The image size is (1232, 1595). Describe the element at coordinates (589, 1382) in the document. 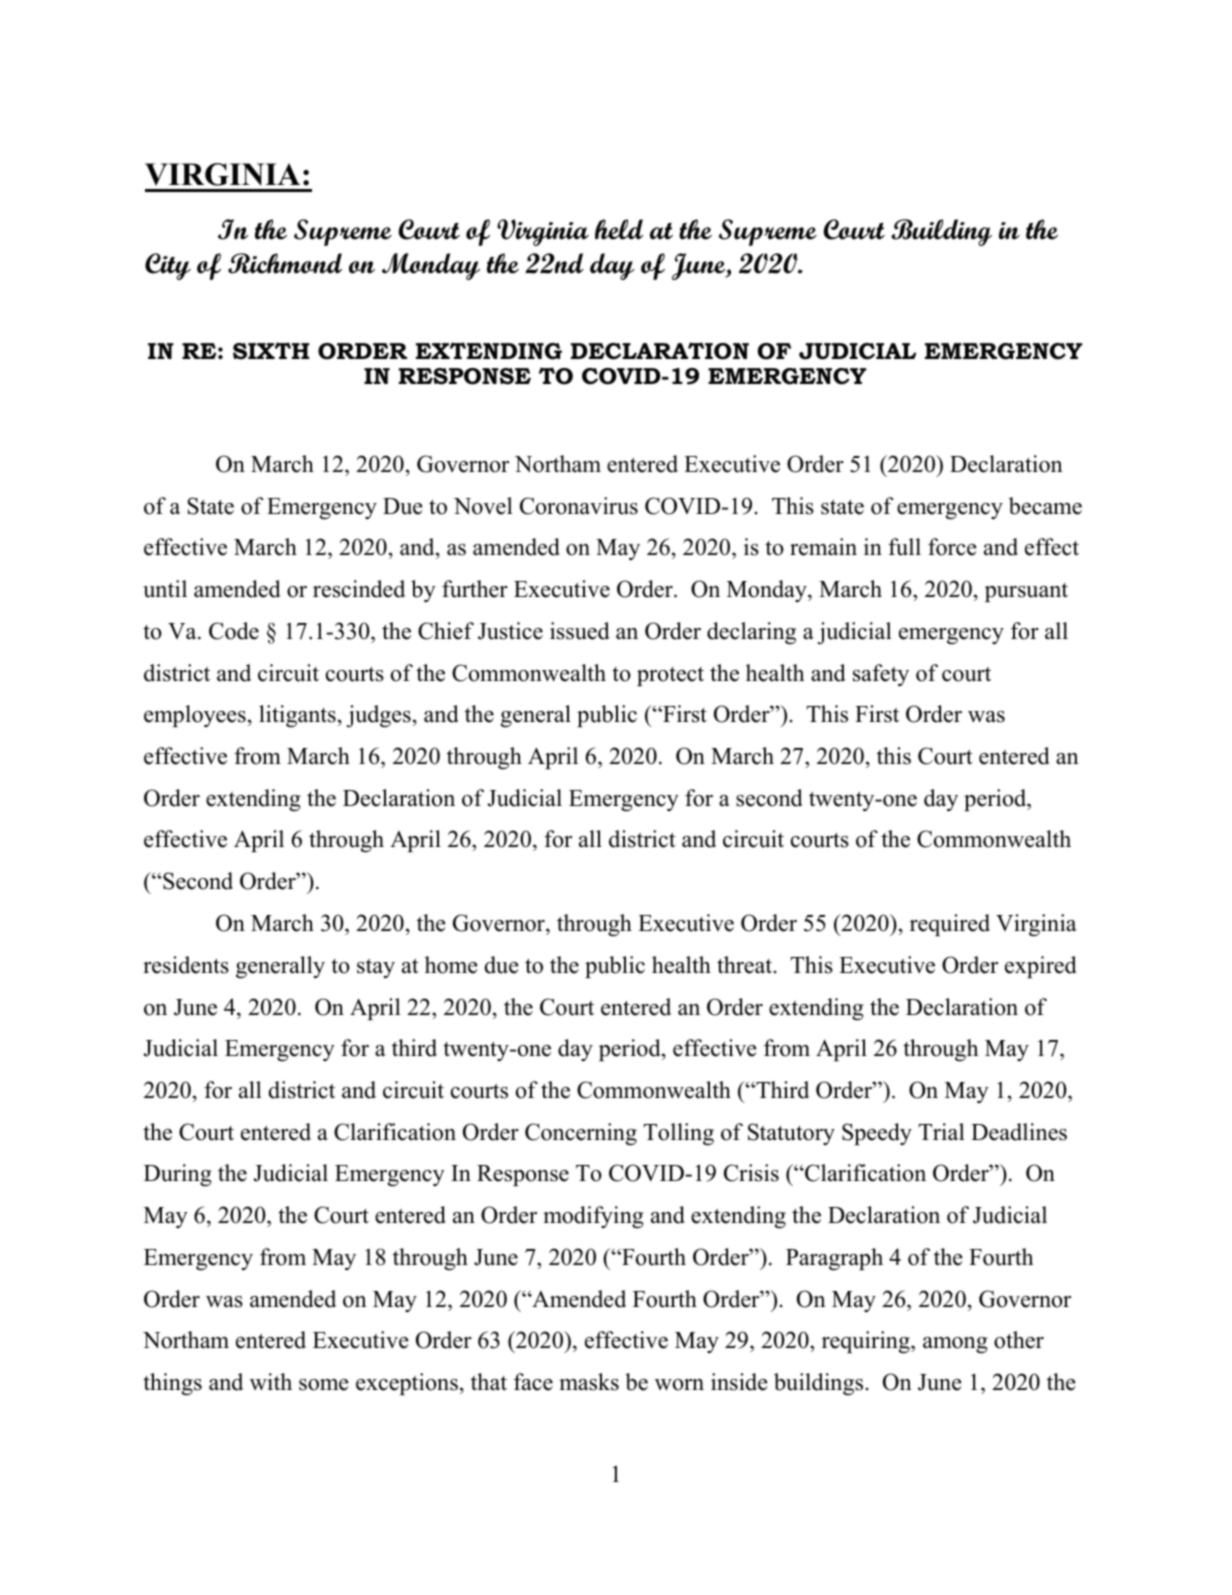

I see `masks` at that location.
